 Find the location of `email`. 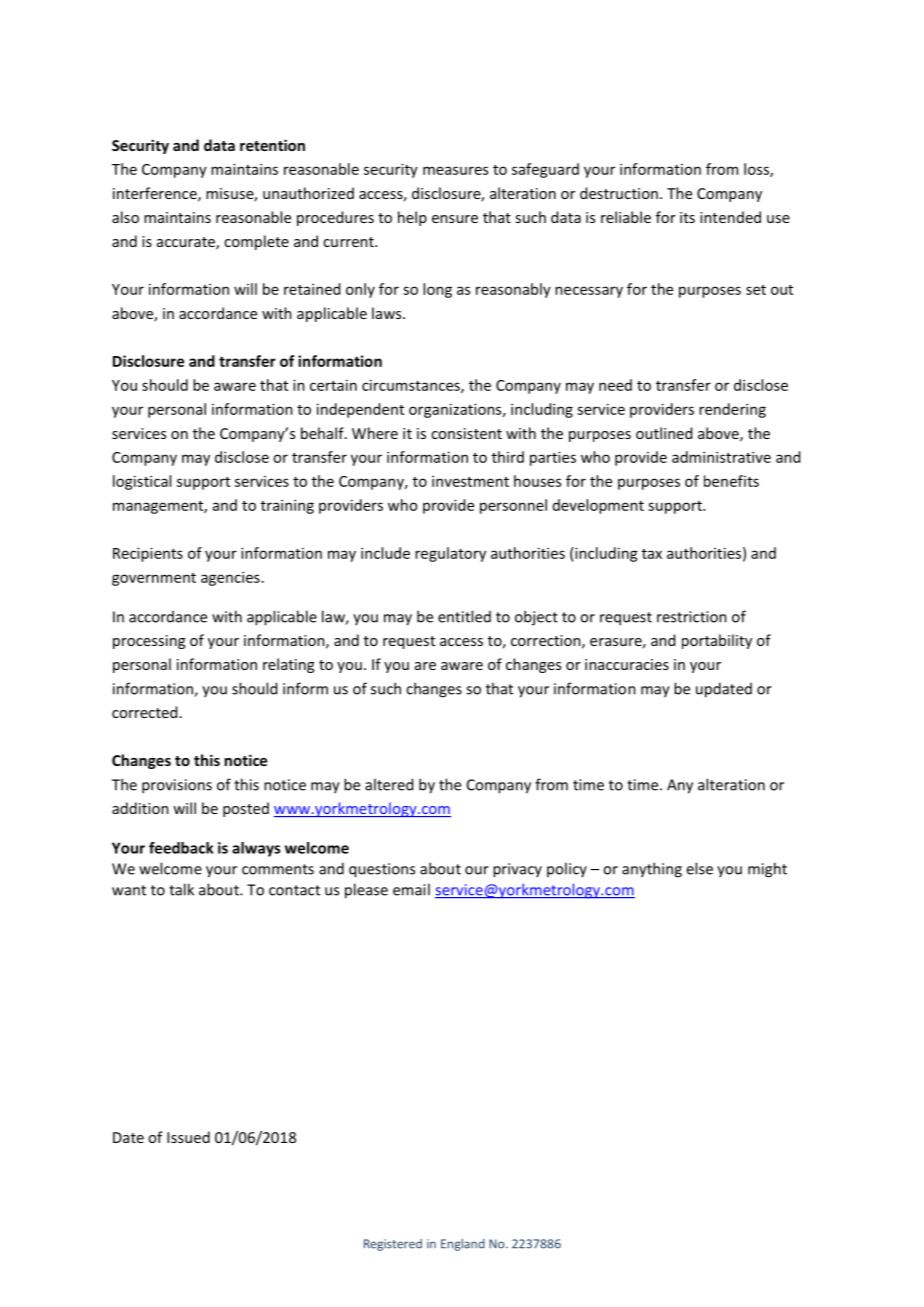

email is located at coordinates (411, 889).
